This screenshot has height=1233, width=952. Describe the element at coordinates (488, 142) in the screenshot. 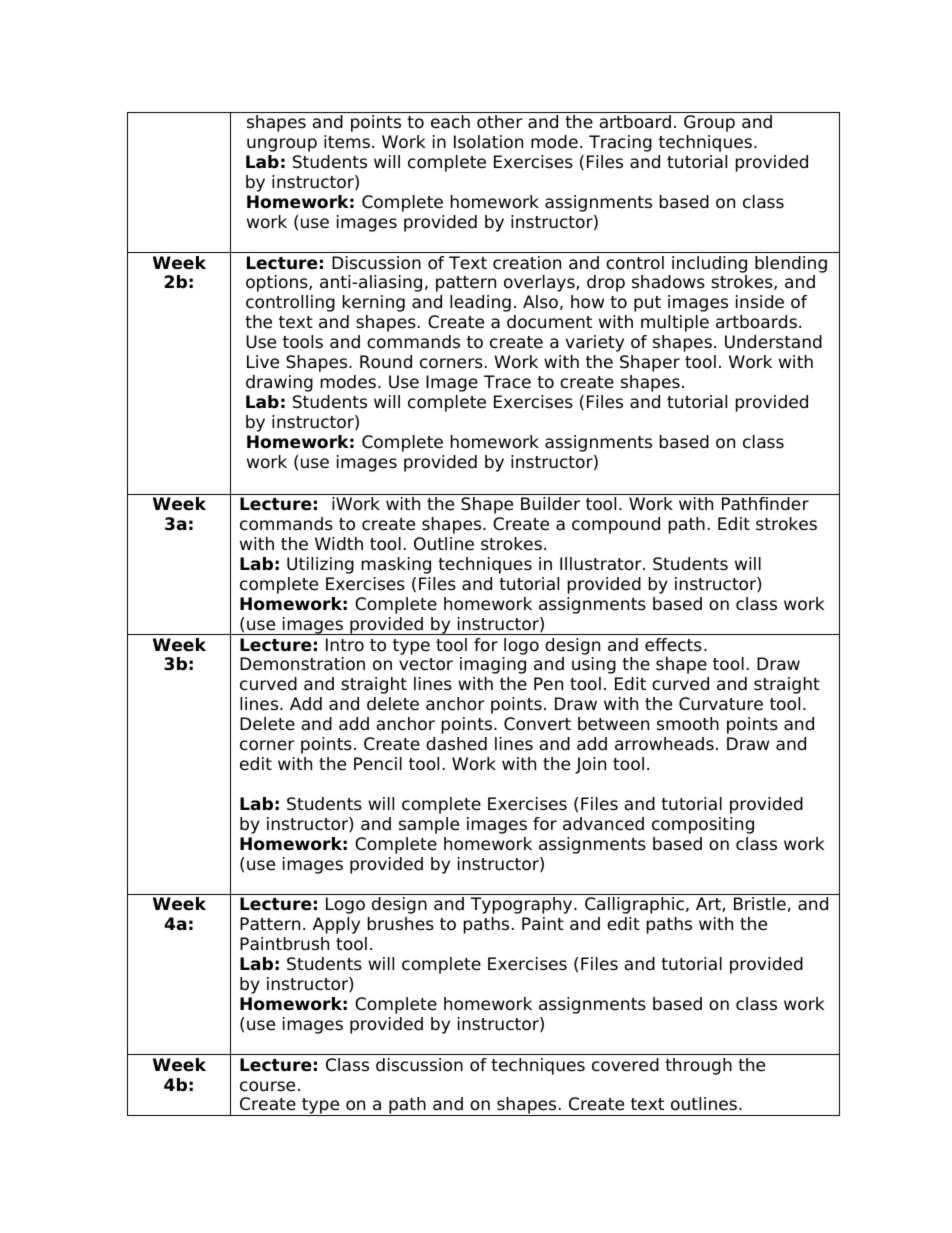

I see `Isolation` at that location.
